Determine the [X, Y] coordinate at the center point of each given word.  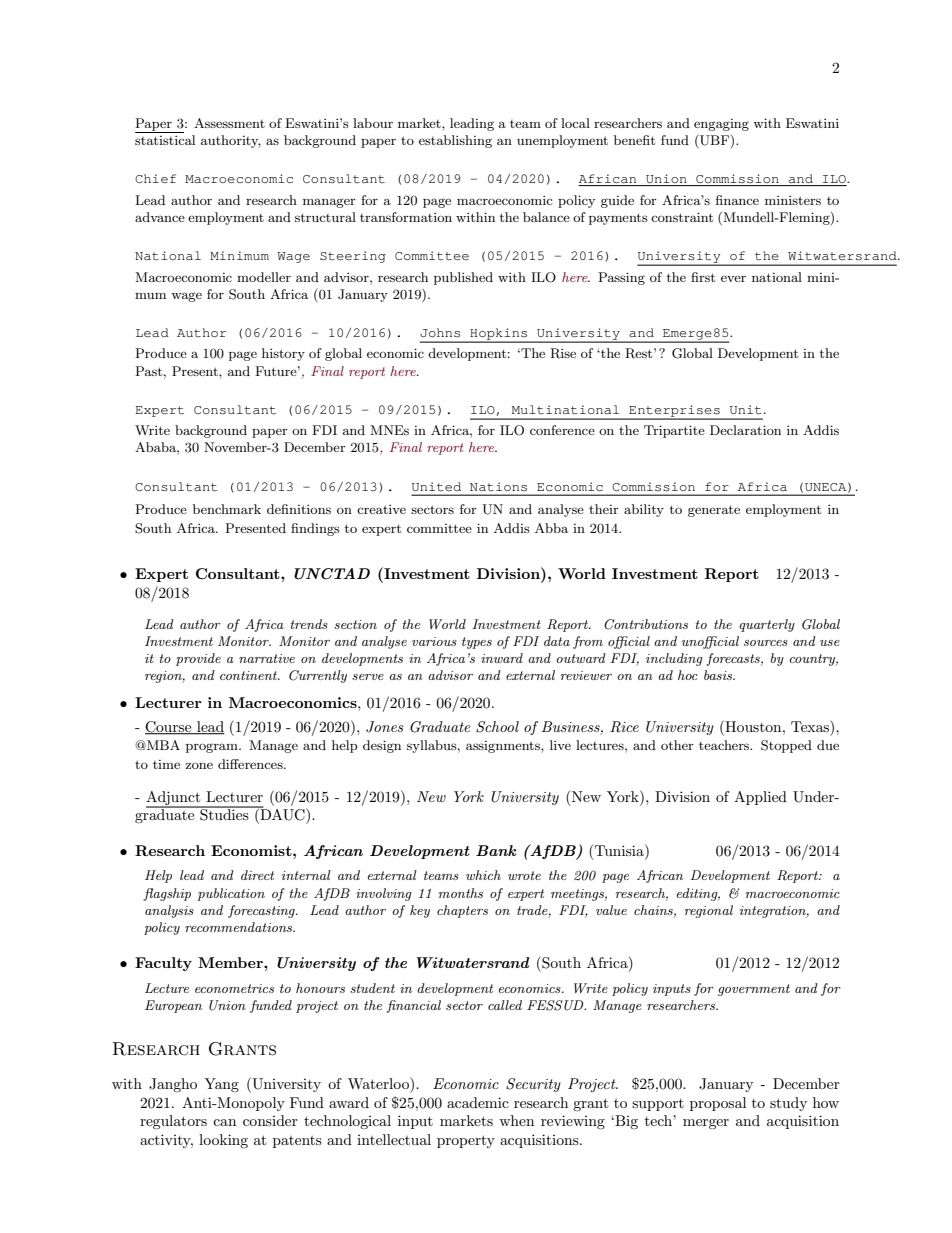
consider [270, 1120]
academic [478, 1102]
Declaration [745, 430]
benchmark [227, 509]
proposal [718, 1104]
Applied [760, 798]
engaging [721, 125]
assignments [504, 747]
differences [251, 764]
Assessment [229, 123]
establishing [455, 141]
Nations [498, 487]
